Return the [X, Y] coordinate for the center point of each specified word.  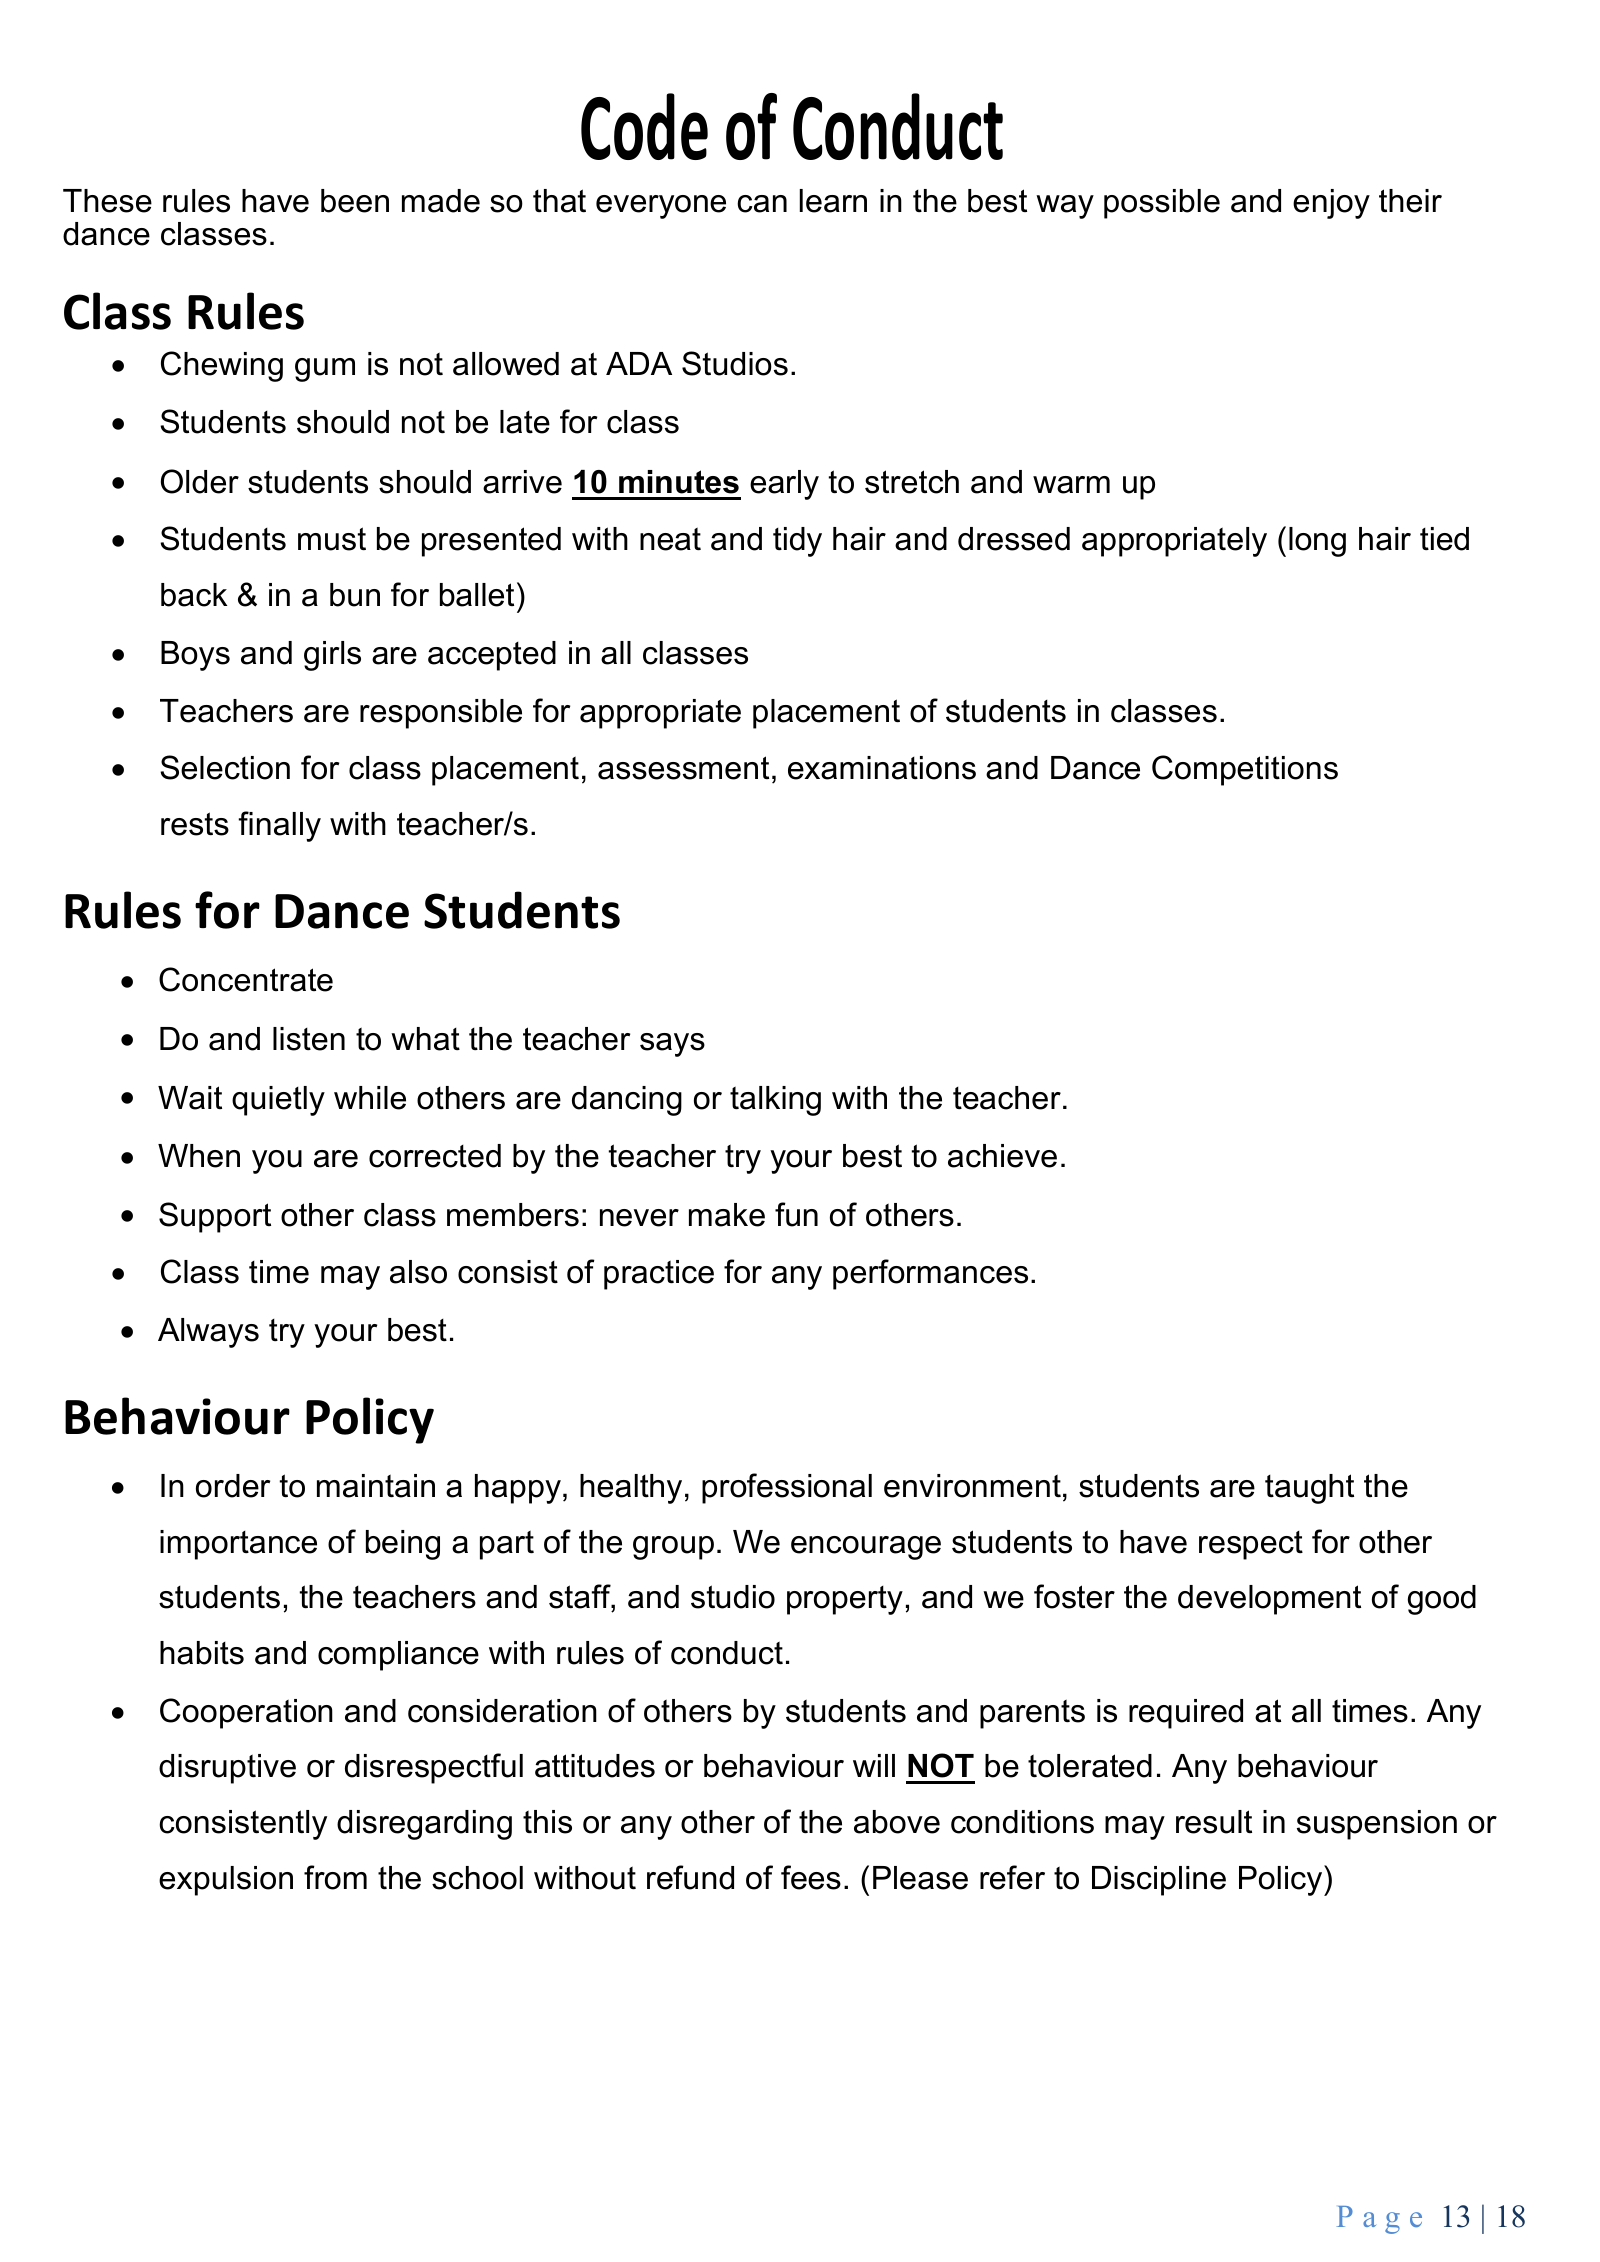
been [355, 201]
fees [811, 1877]
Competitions [1245, 770]
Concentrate [246, 979]
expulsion [226, 1881]
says [672, 1045]
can [762, 204]
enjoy [1331, 204]
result [1214, 1822]
